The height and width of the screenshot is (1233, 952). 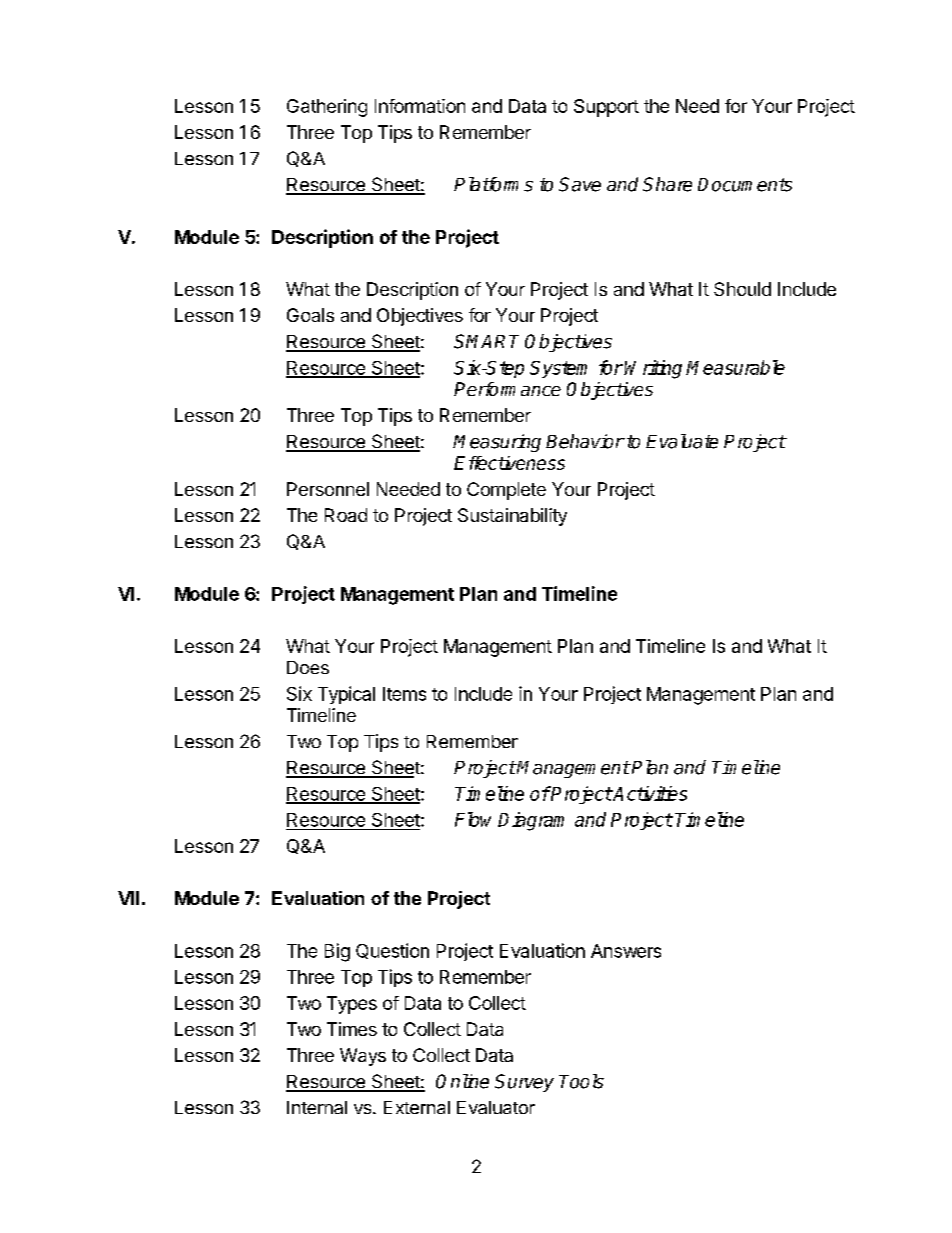 What do you see at coordinates (327, 108) in the screenshot?
I see `Gathering` at bounding box center [327, 108].
